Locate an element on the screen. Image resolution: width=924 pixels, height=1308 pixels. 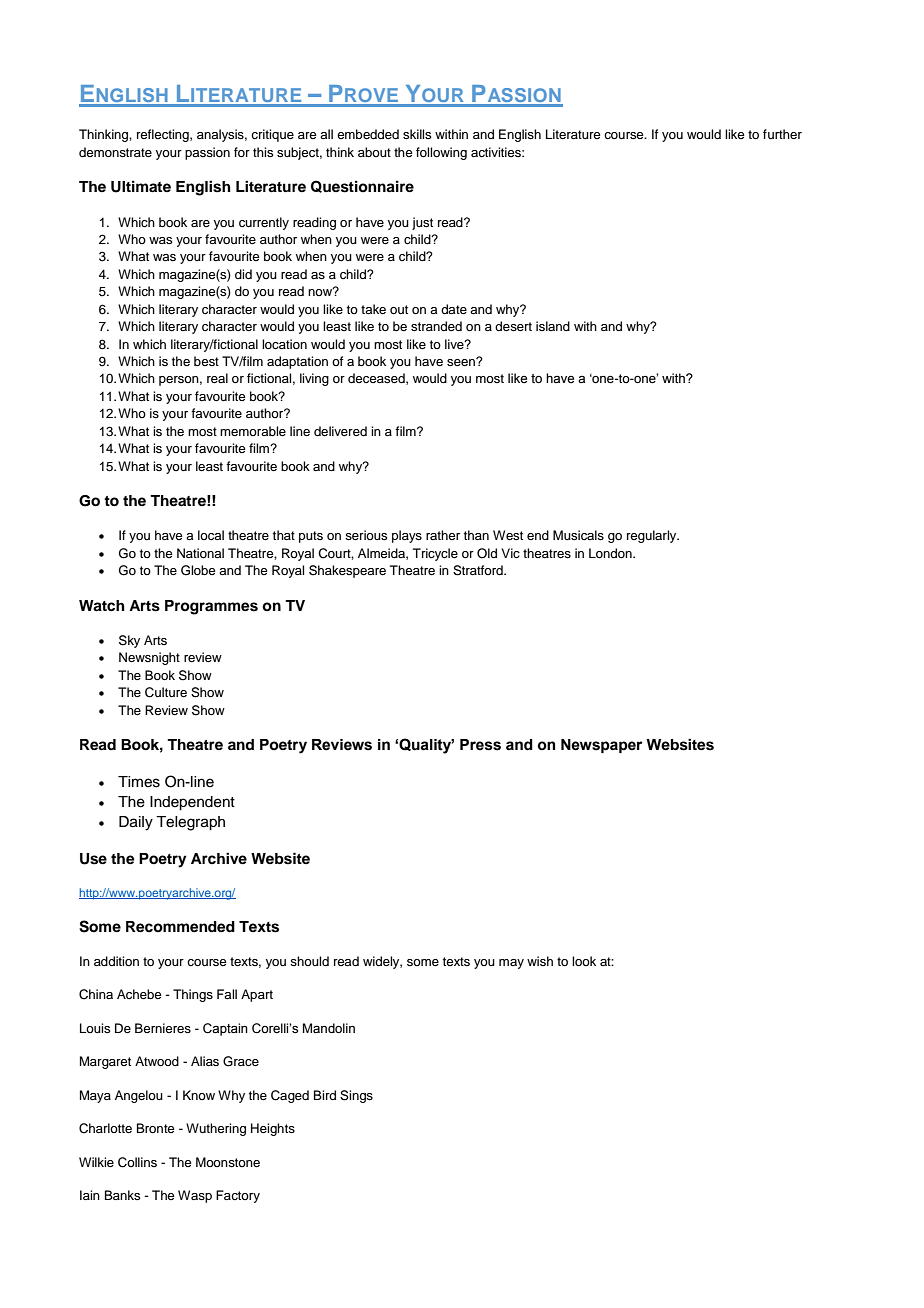
Telegraph is located at coordinates (190, 823).
